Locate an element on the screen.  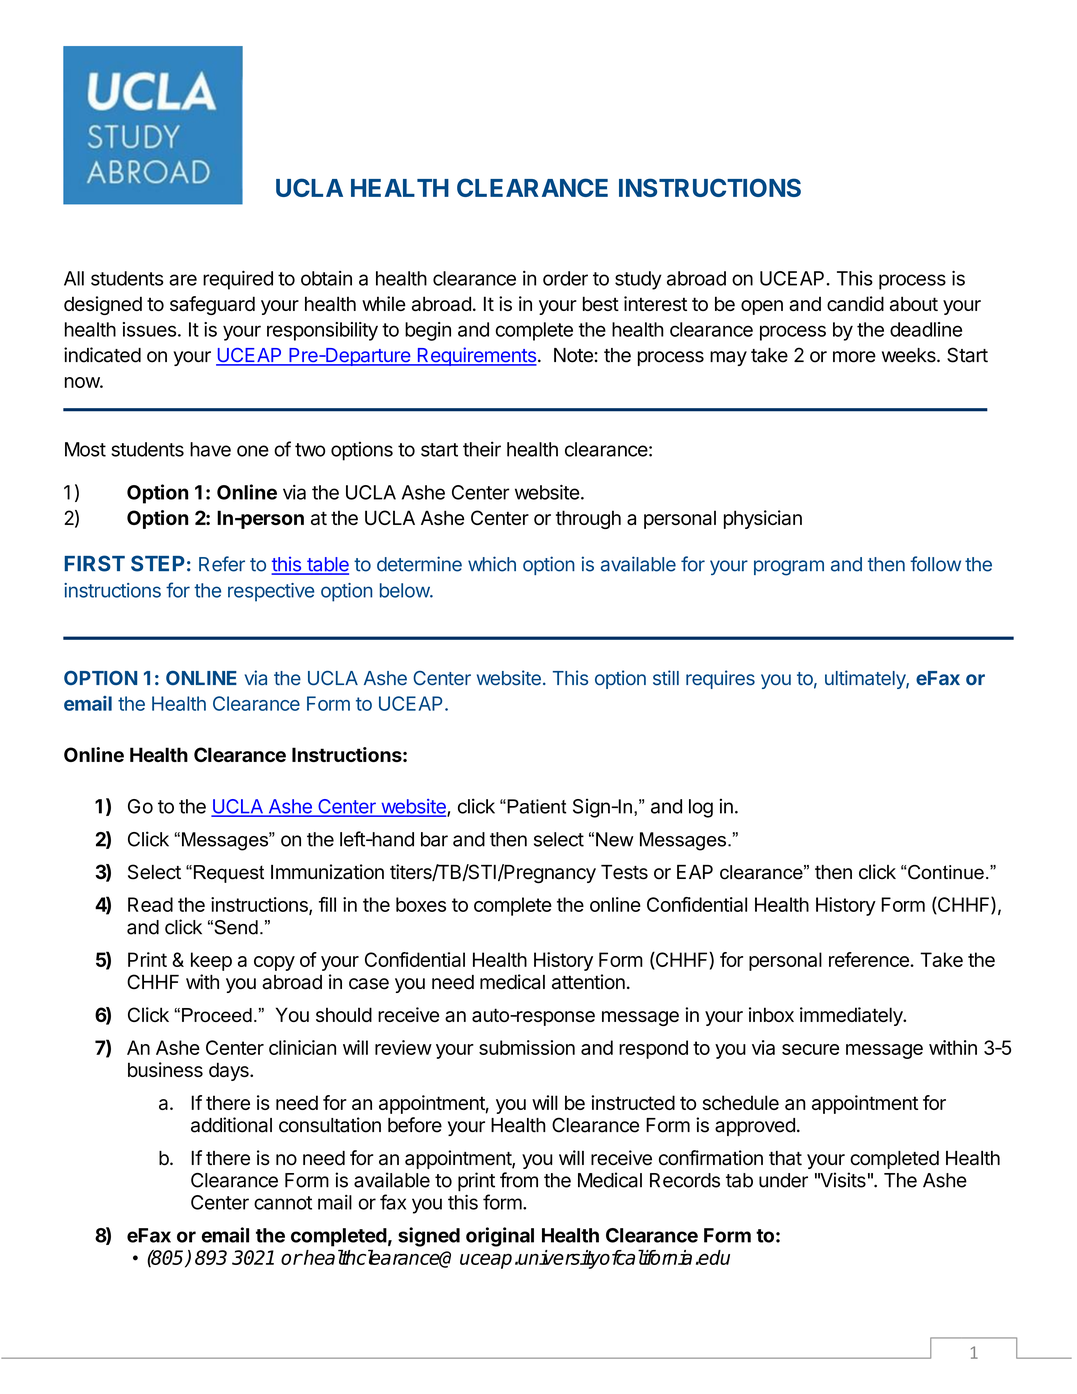
safeguard is located at coordinates (212, 305).
